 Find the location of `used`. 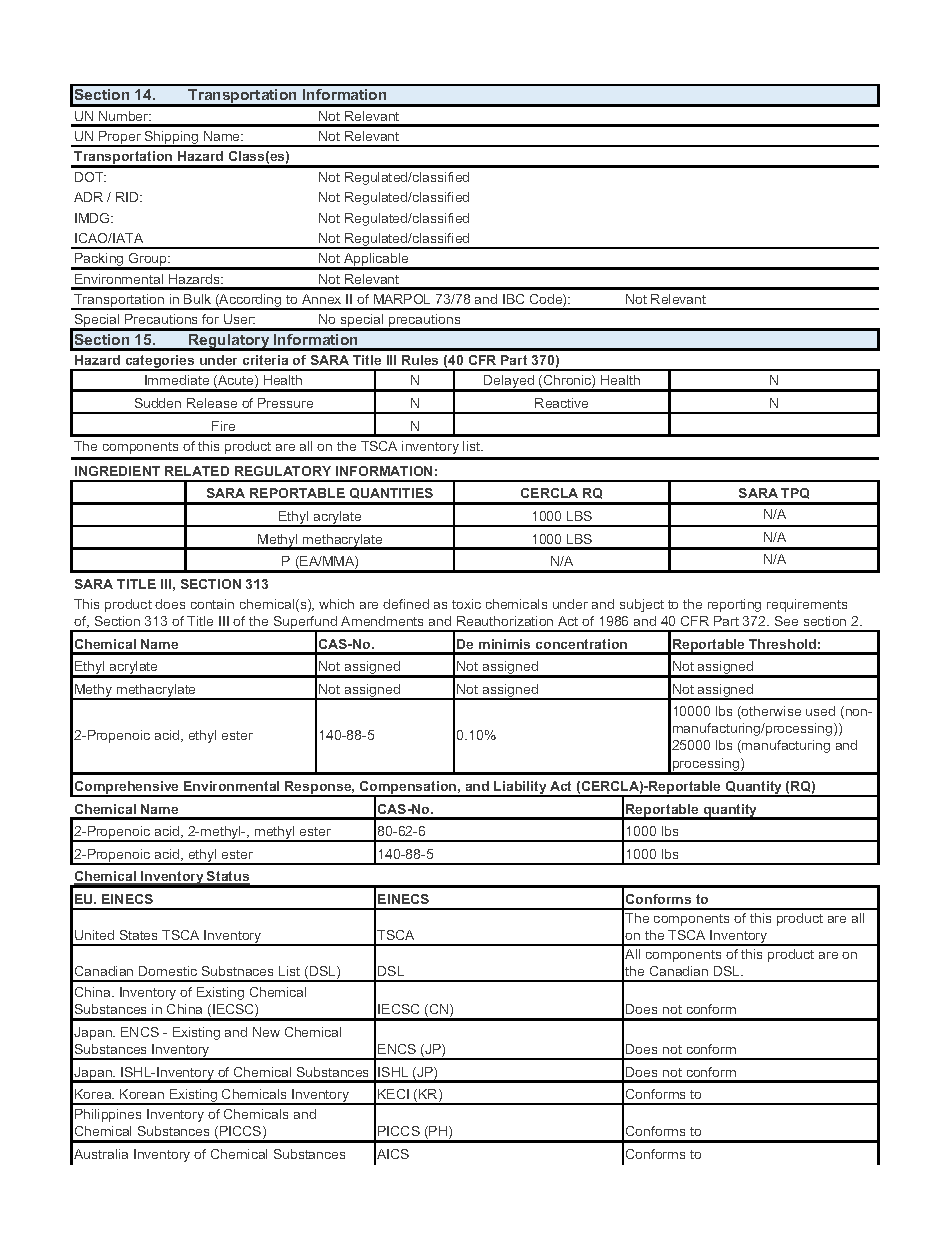

used is located at coordinates (820, 711).
